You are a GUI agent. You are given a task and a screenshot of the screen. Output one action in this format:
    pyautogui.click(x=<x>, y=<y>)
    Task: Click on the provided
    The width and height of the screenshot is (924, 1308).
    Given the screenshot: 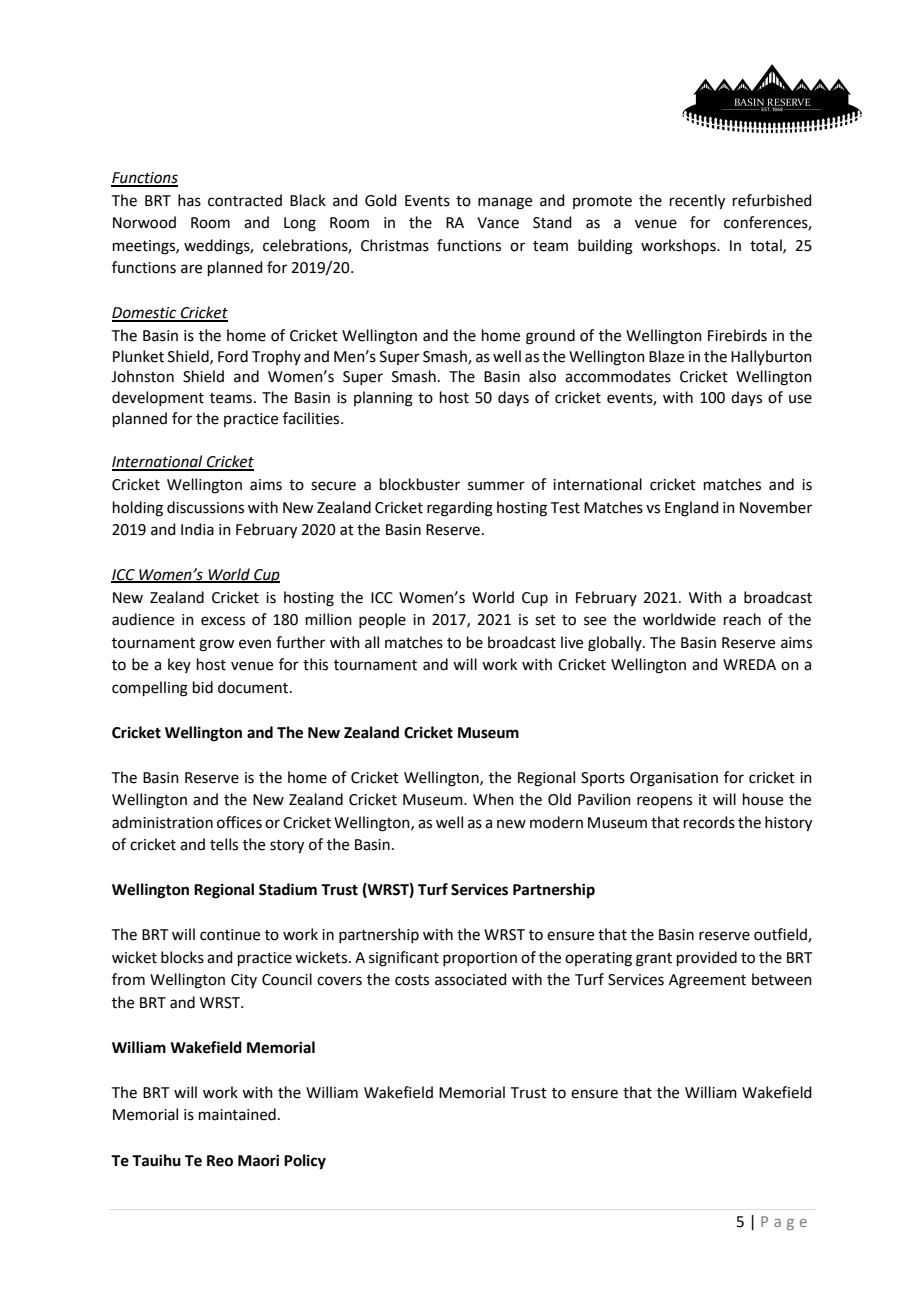 What is the action you would take?
    pyautogui.click(x=707, y=958)
